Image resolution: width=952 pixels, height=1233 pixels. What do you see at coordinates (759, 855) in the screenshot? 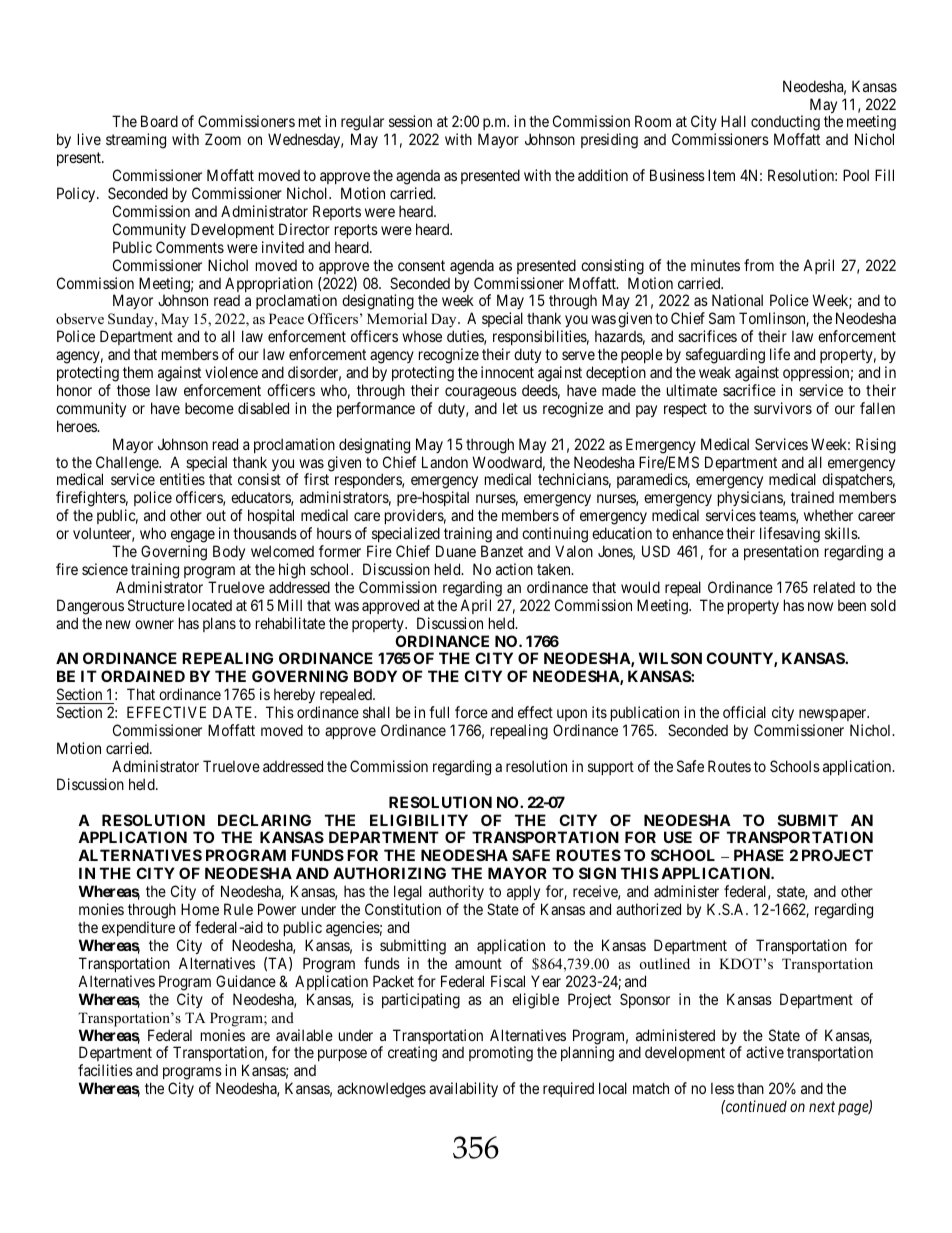
I see `PHASE` at bounding box center [759, 855].
